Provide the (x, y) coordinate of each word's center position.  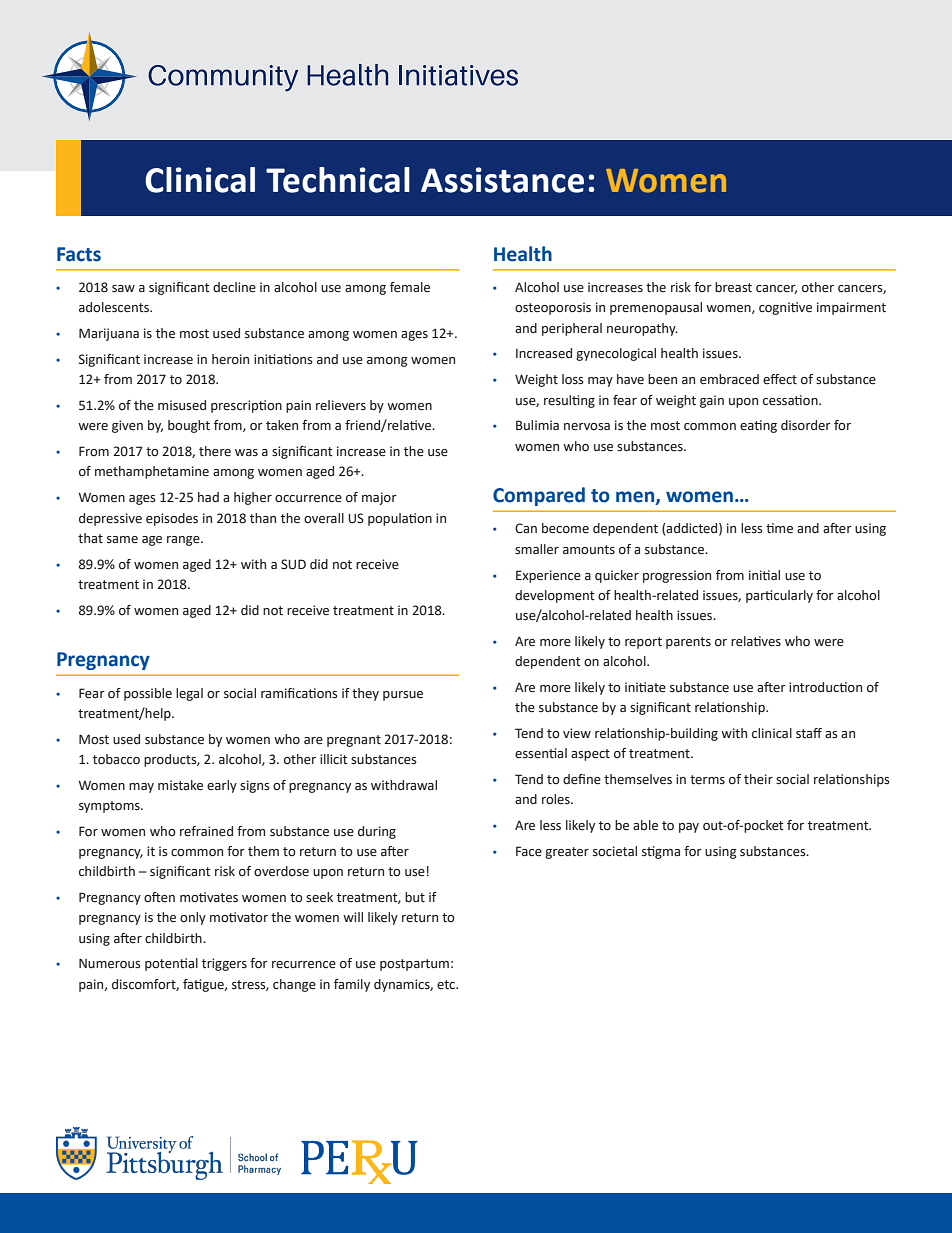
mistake (180, 785)
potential (171, 964)
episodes (172, 519)
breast (733, 287)
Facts (79, 254)
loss (573, 379)
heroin (230, 359)
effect (780, 379)
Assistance (502, 180)
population (400, 519)
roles (557, 799)
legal (189, 694)
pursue (403, 696)
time (779, 528)
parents (688, 643)
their (758, 779)
